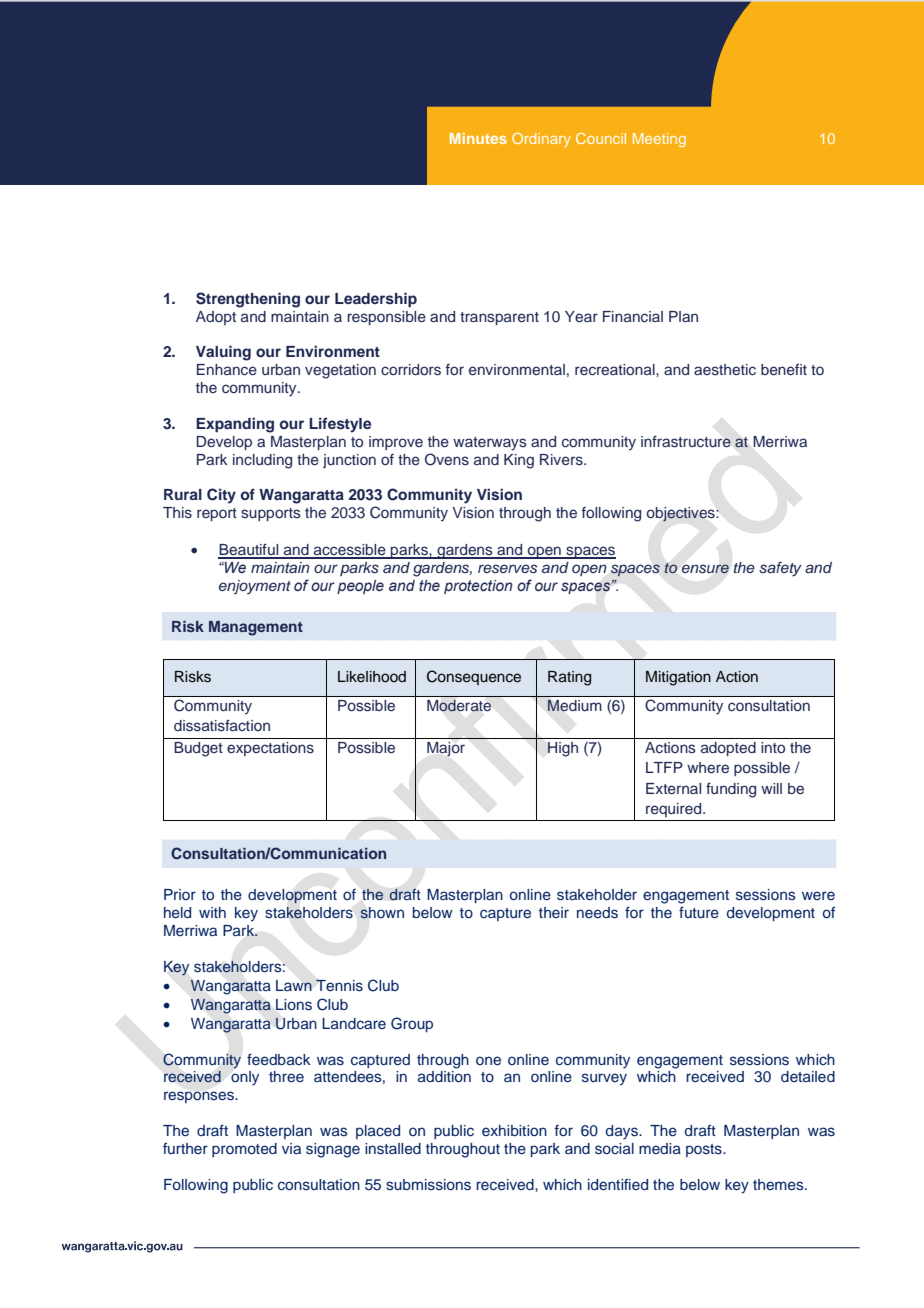 The image size is (924, 1308). I want to click on promoted, so click(244, 1150).
